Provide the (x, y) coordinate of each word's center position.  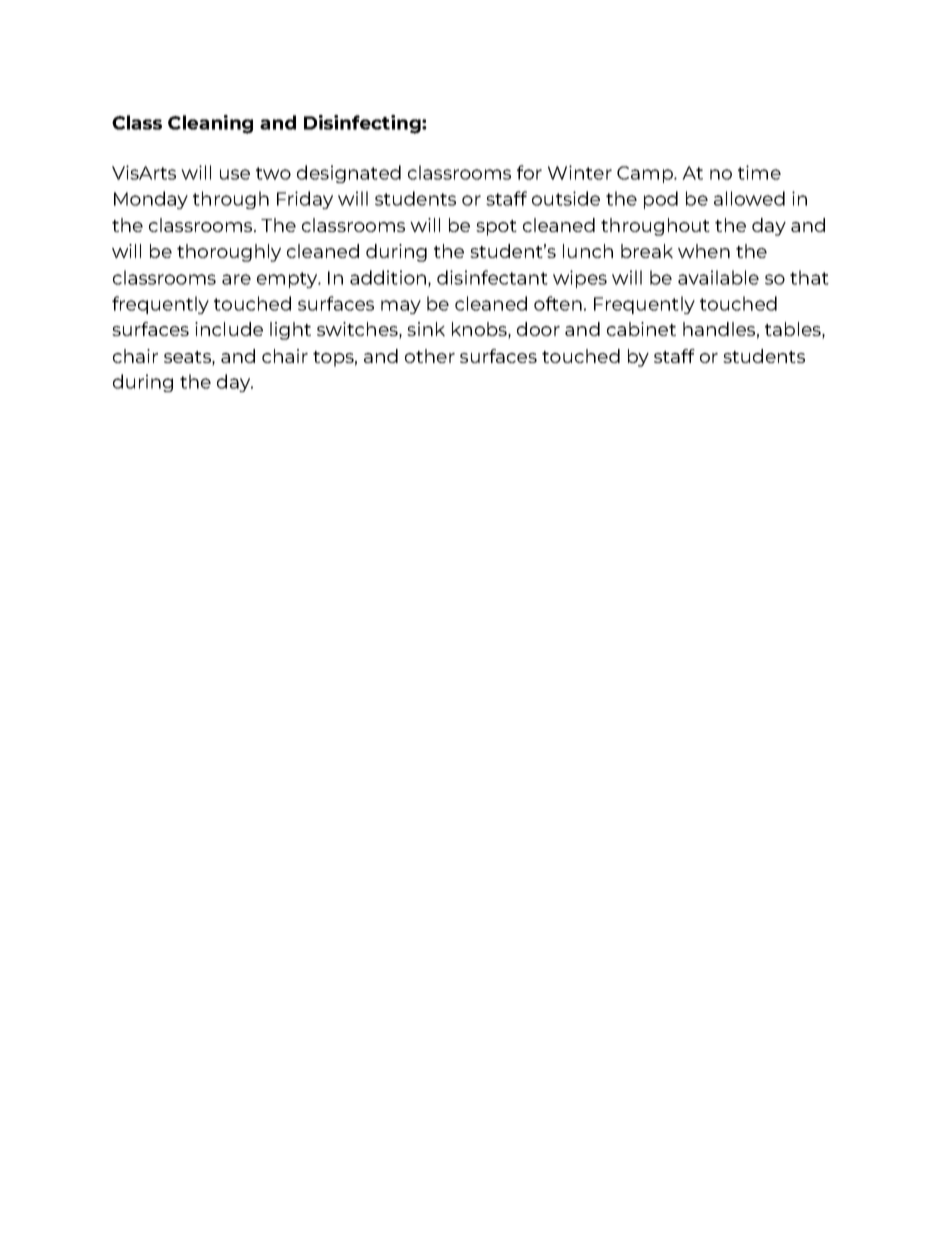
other (430, 356)
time (759, 172)
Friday (305, 200)
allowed (749, 198)
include (229, 329)
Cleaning (210, 124)
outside (566, 198)
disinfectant (492, 277)
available (718, 277)
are (236, 279)
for (529, 172)
